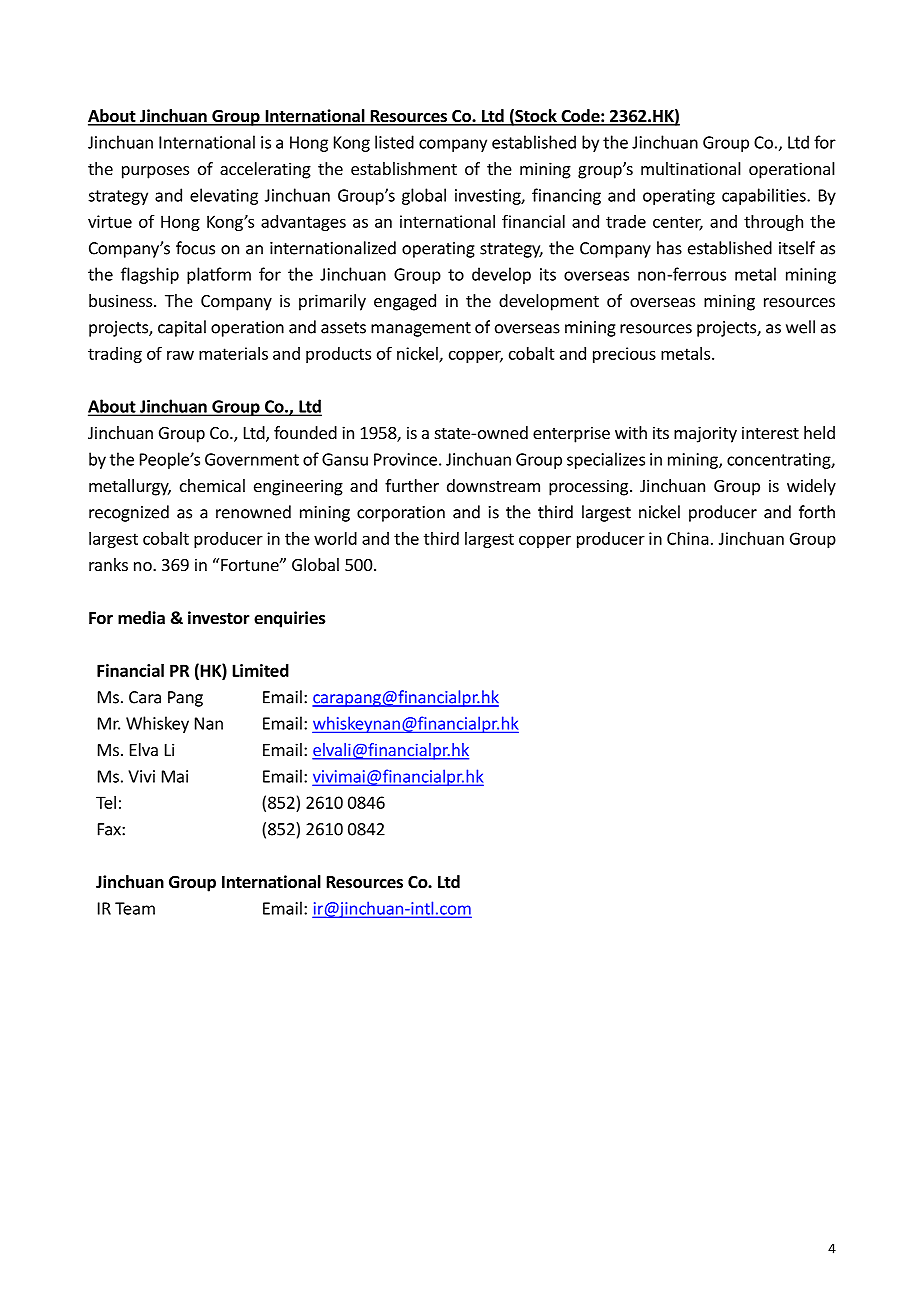  What do you see at coordinates (219, 618) in the screenshot?
I see `investor` at bounding box center [219, 618].
